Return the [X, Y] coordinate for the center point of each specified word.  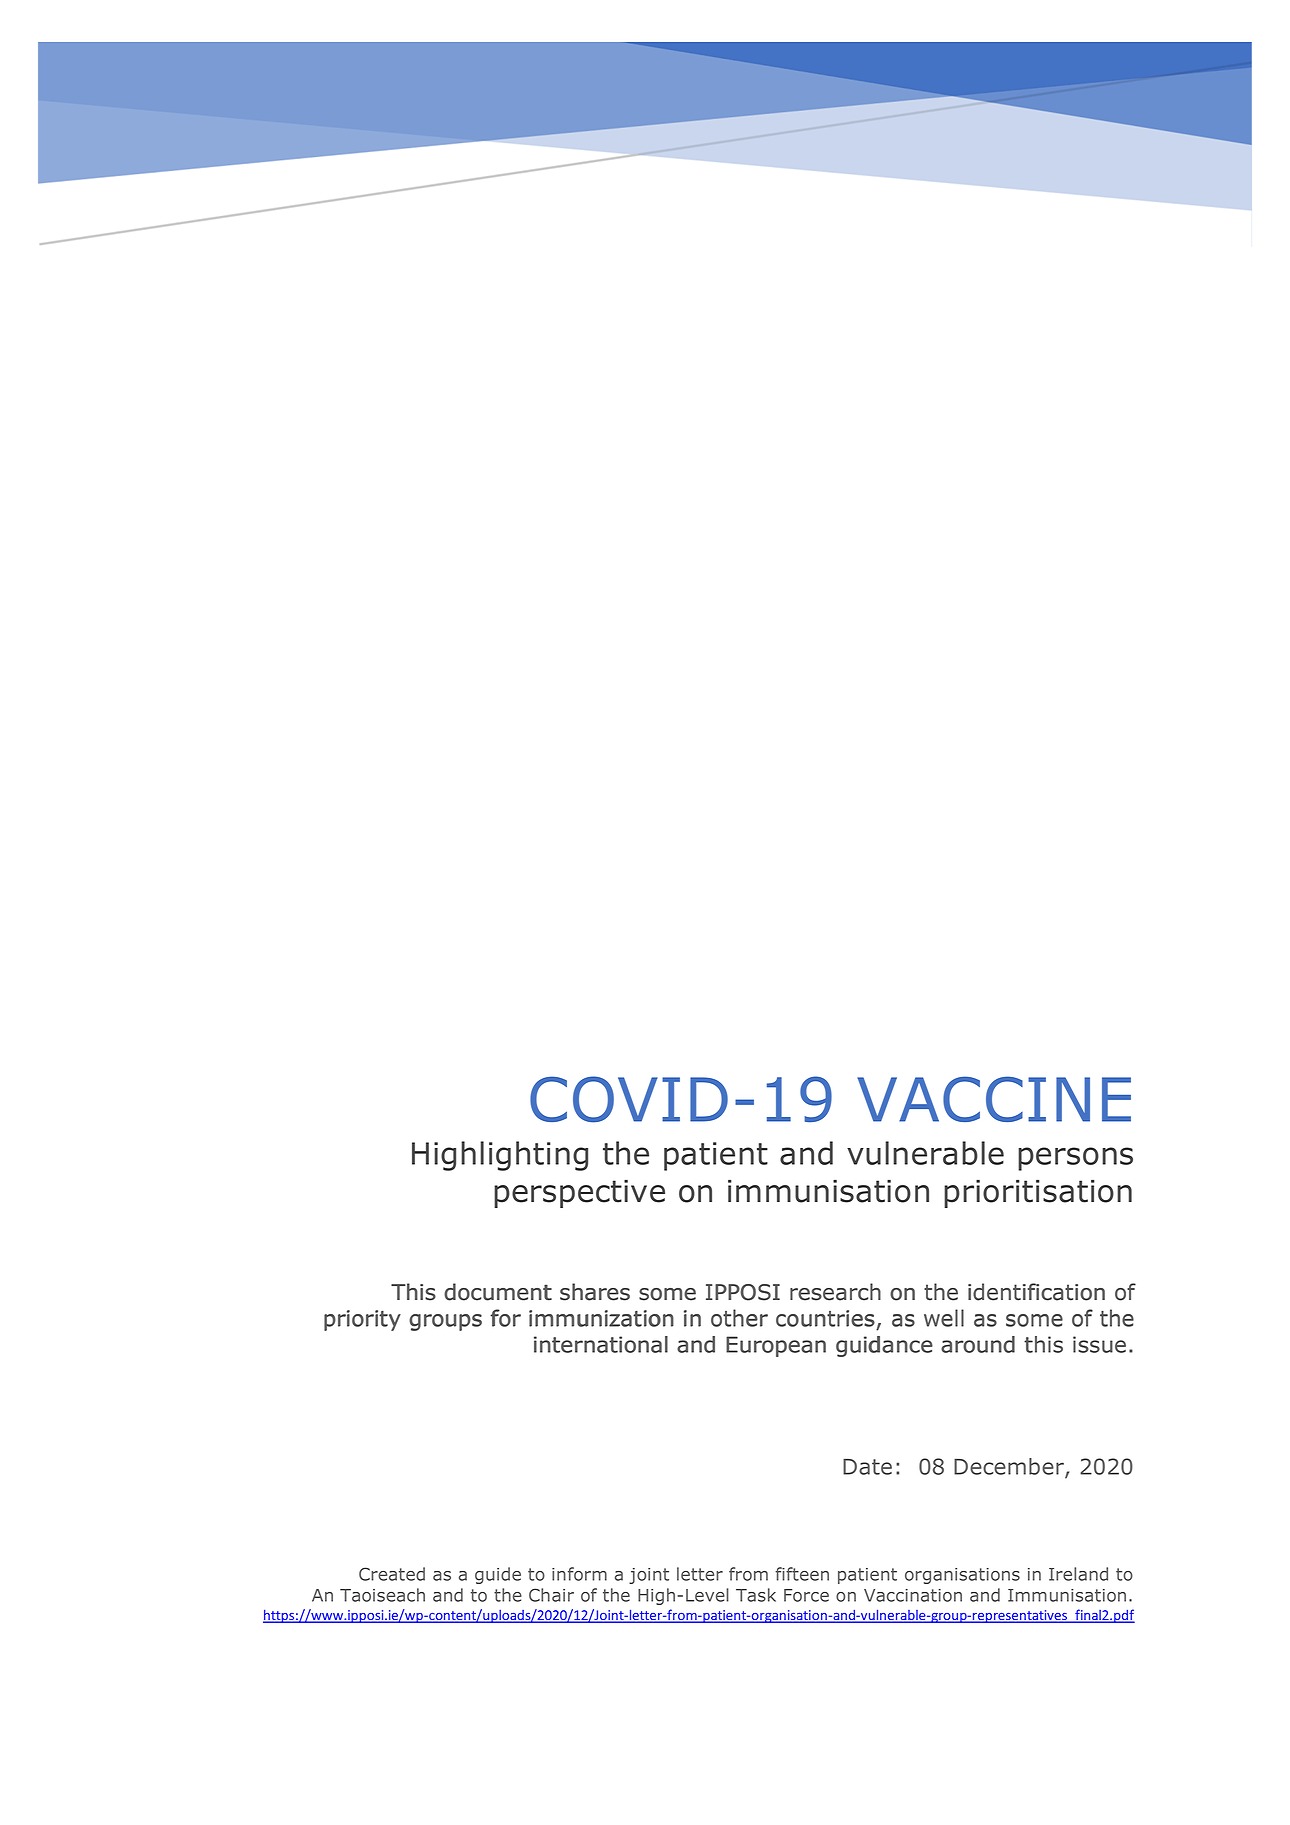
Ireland [1078, 1574]
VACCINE [994, 1099]
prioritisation [1038, 1194]
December [1010, 1468]
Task [756, 1595]
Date [867, 1466]
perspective [579, 1194]
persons [1075, 1159]
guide [498, 1575]
